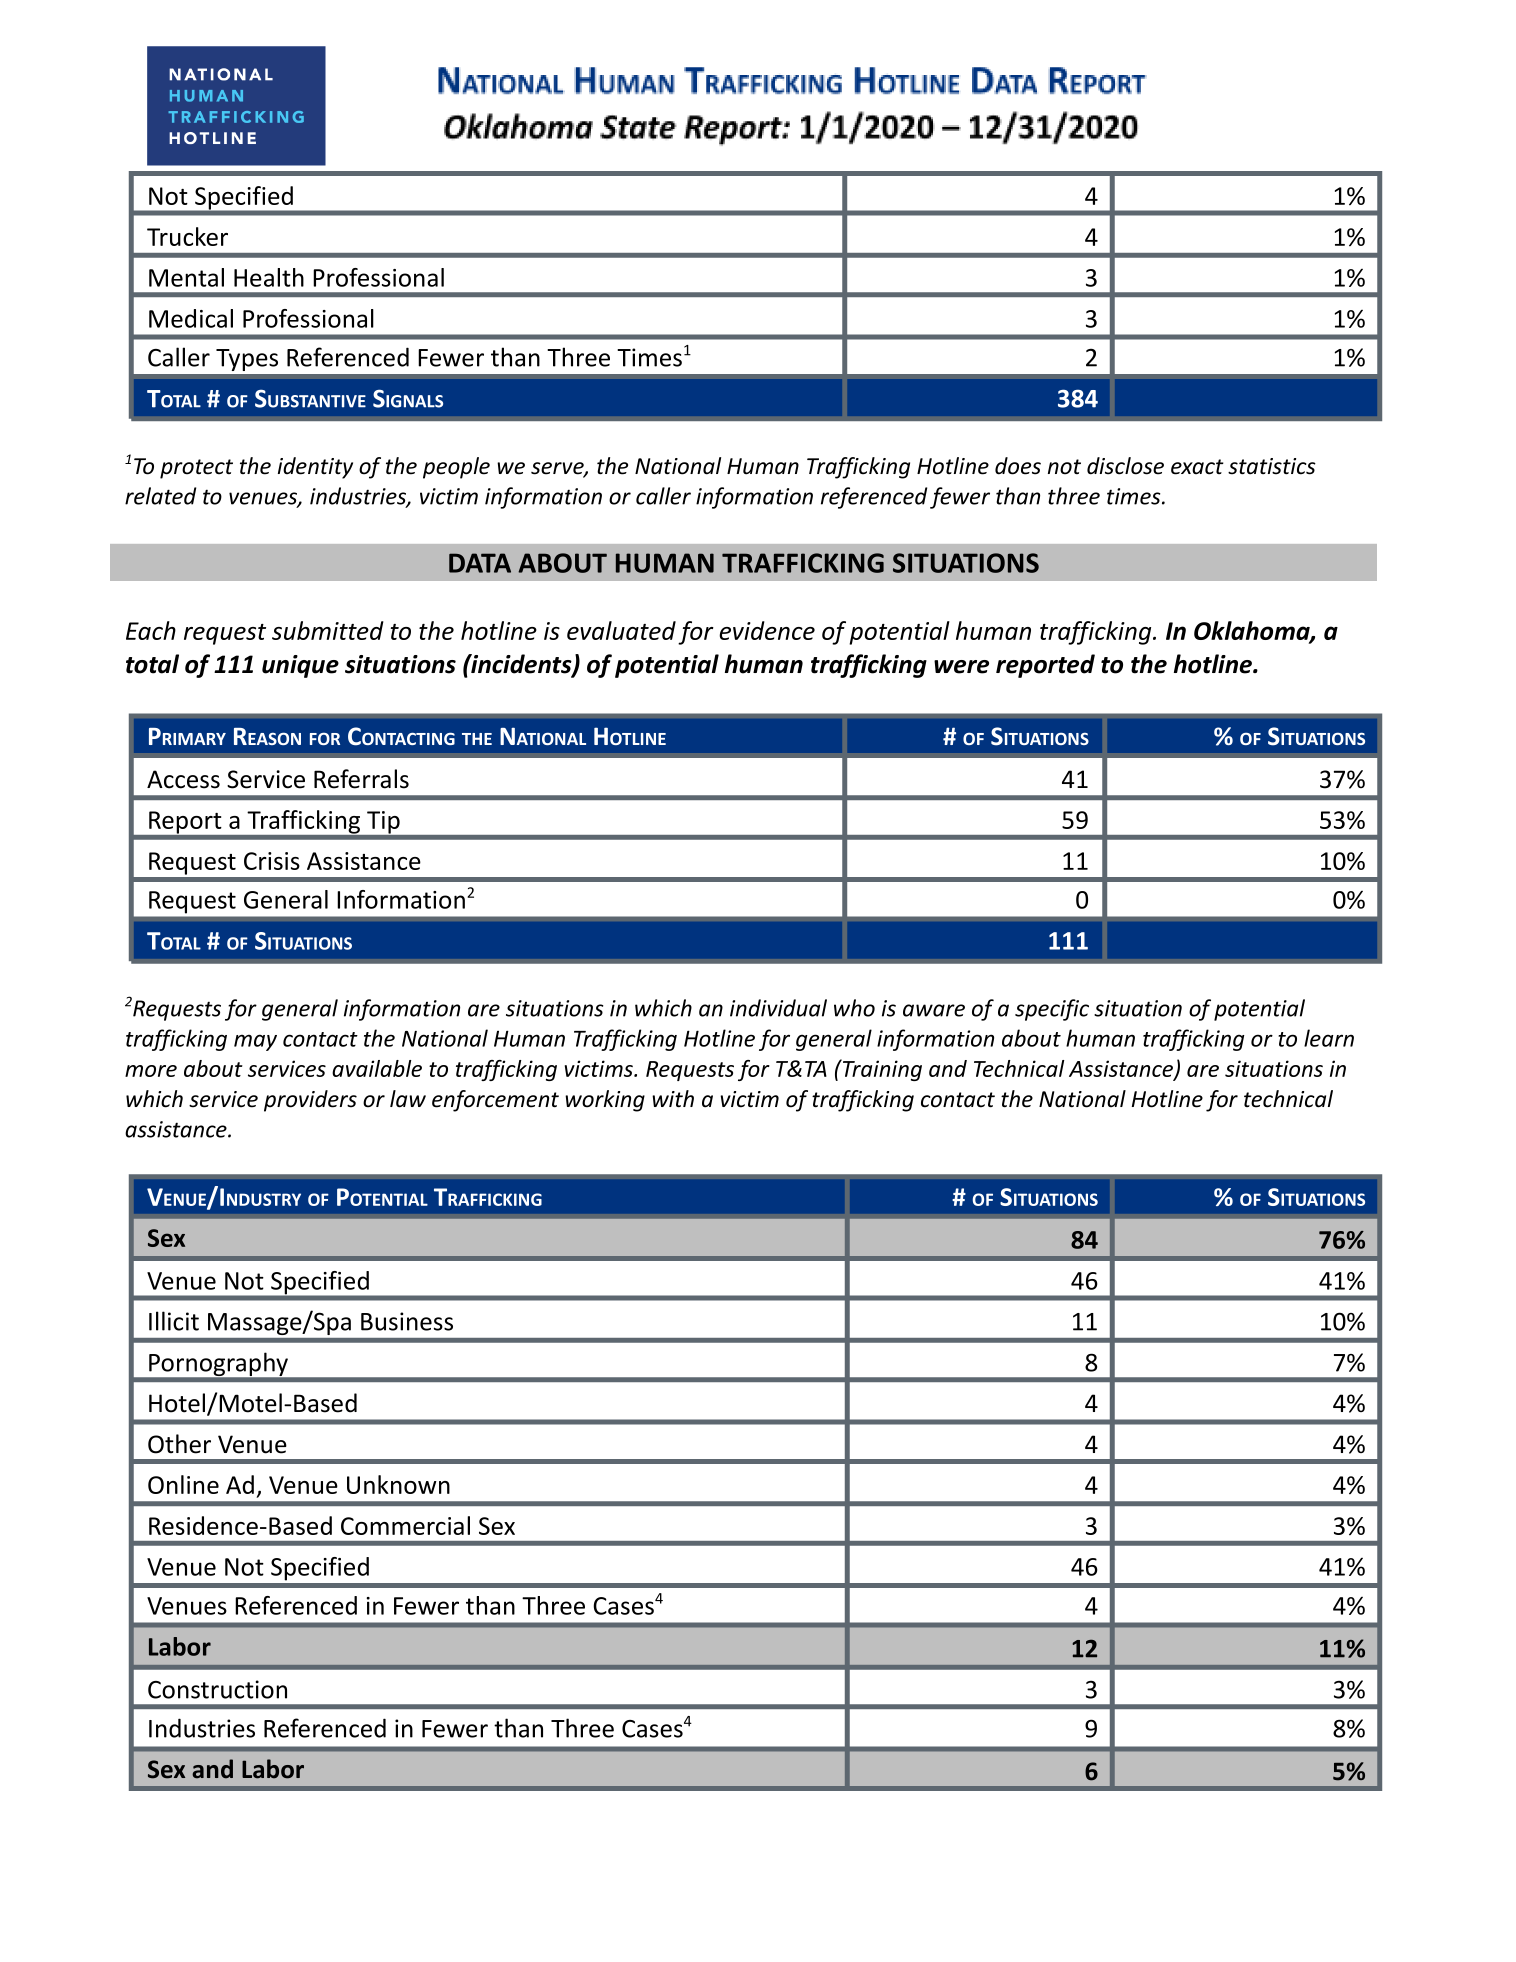  I want to click on Unknown, so click(398, 1484).
